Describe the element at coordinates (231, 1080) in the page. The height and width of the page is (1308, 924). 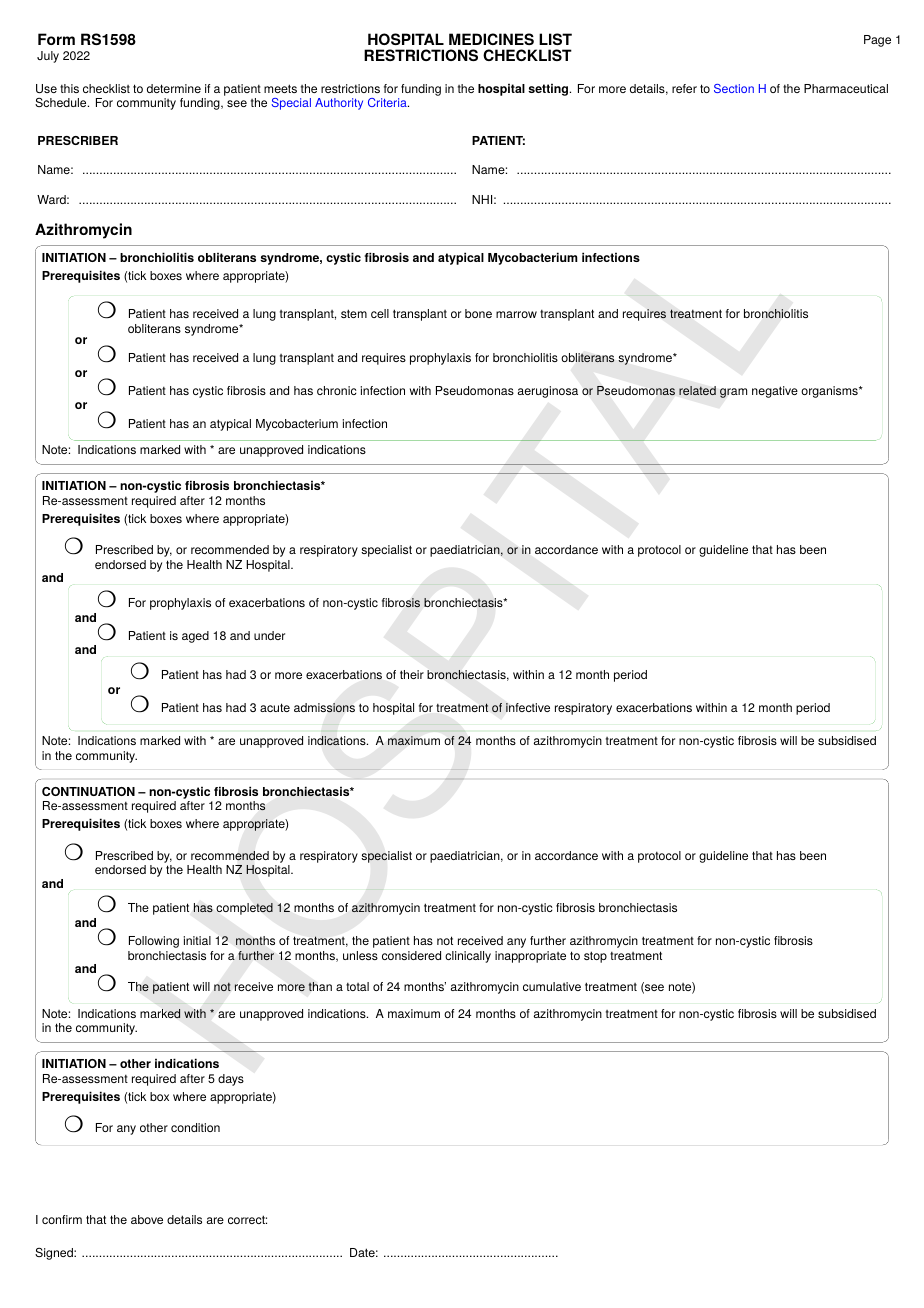
I see `days` at that location.
